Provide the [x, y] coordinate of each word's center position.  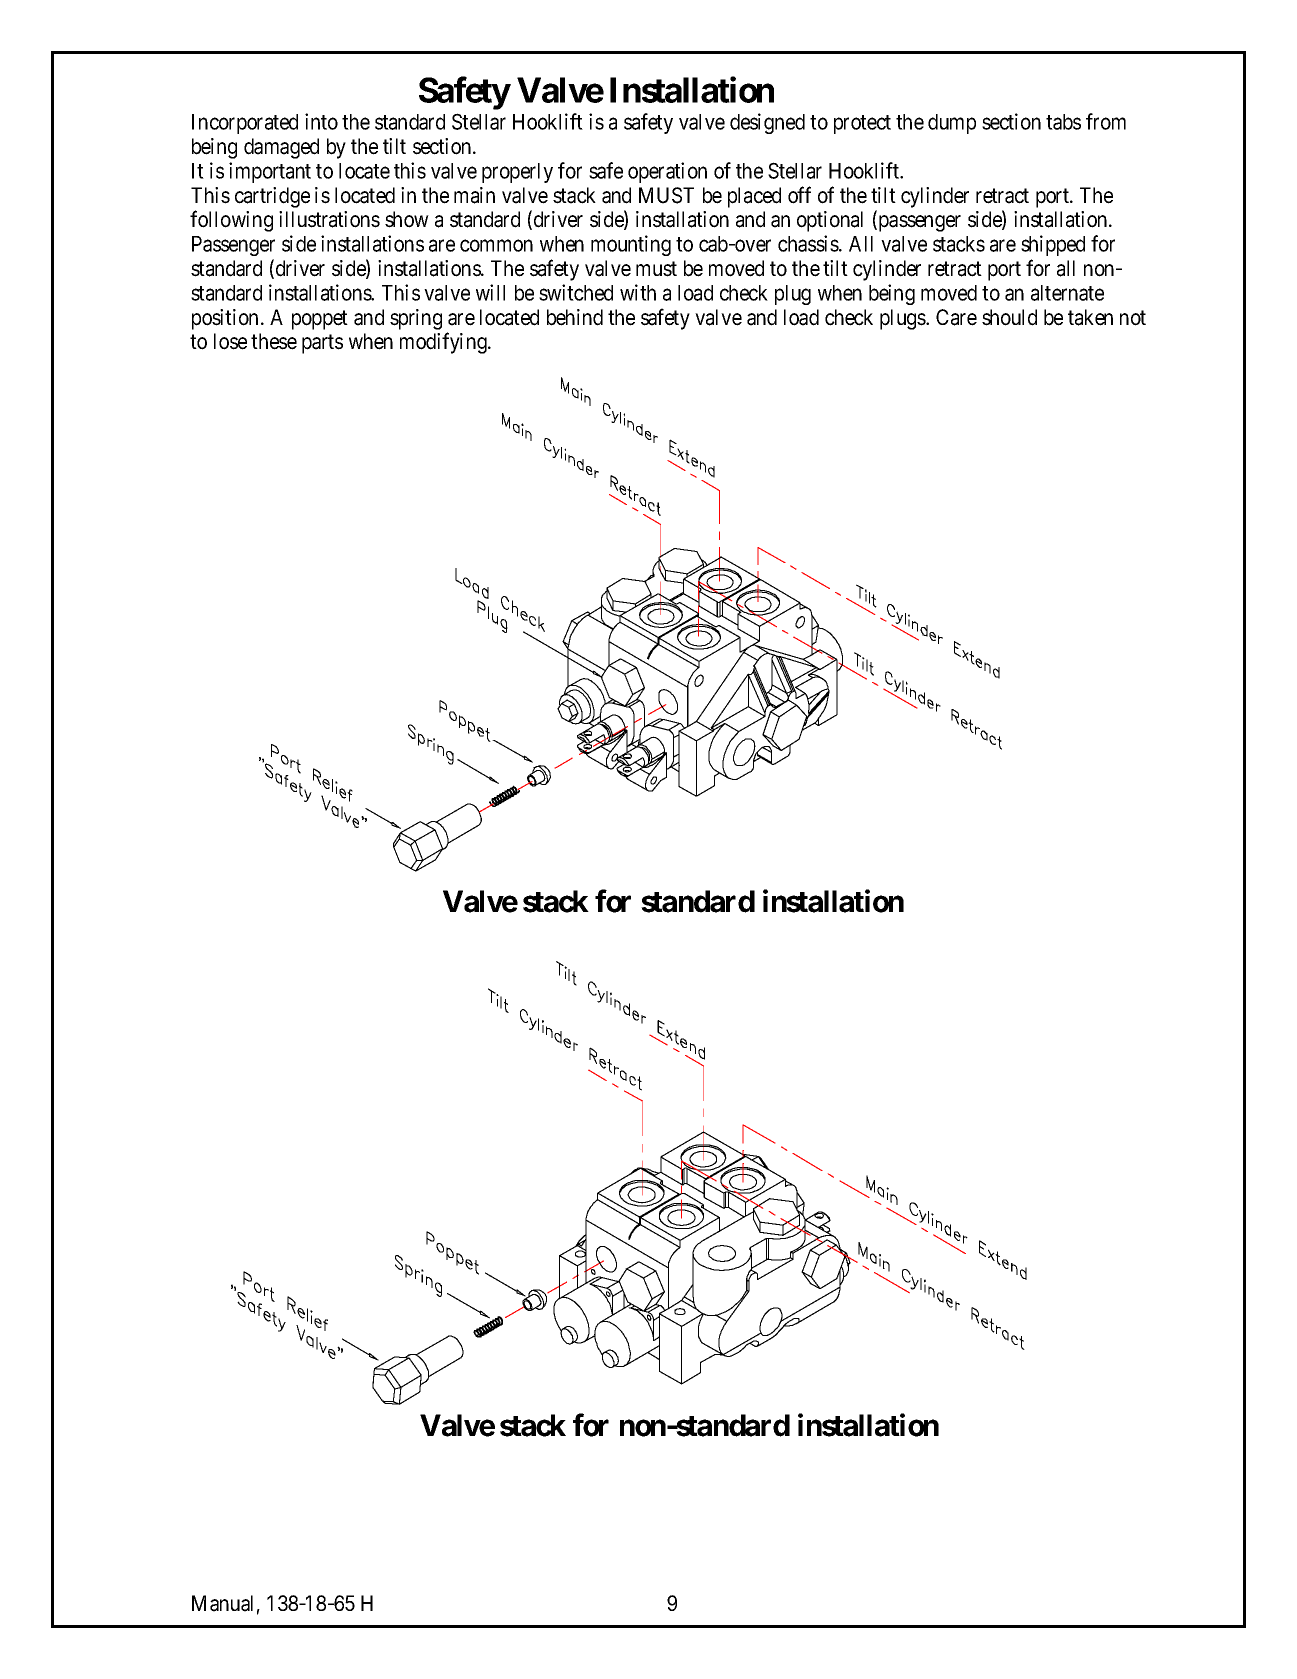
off [799, 195]
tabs [1063, 122]
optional [830, 221]
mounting [631, 245]
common [496, 246]
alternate [1067, 293]
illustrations [329, 219]
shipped [1053, 245]
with [638, 292]
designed [767, 123]
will [490, 292]
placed [754, 197]
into [321, 121]
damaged [281, 148]
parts [322, 344]
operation [667, 172]
